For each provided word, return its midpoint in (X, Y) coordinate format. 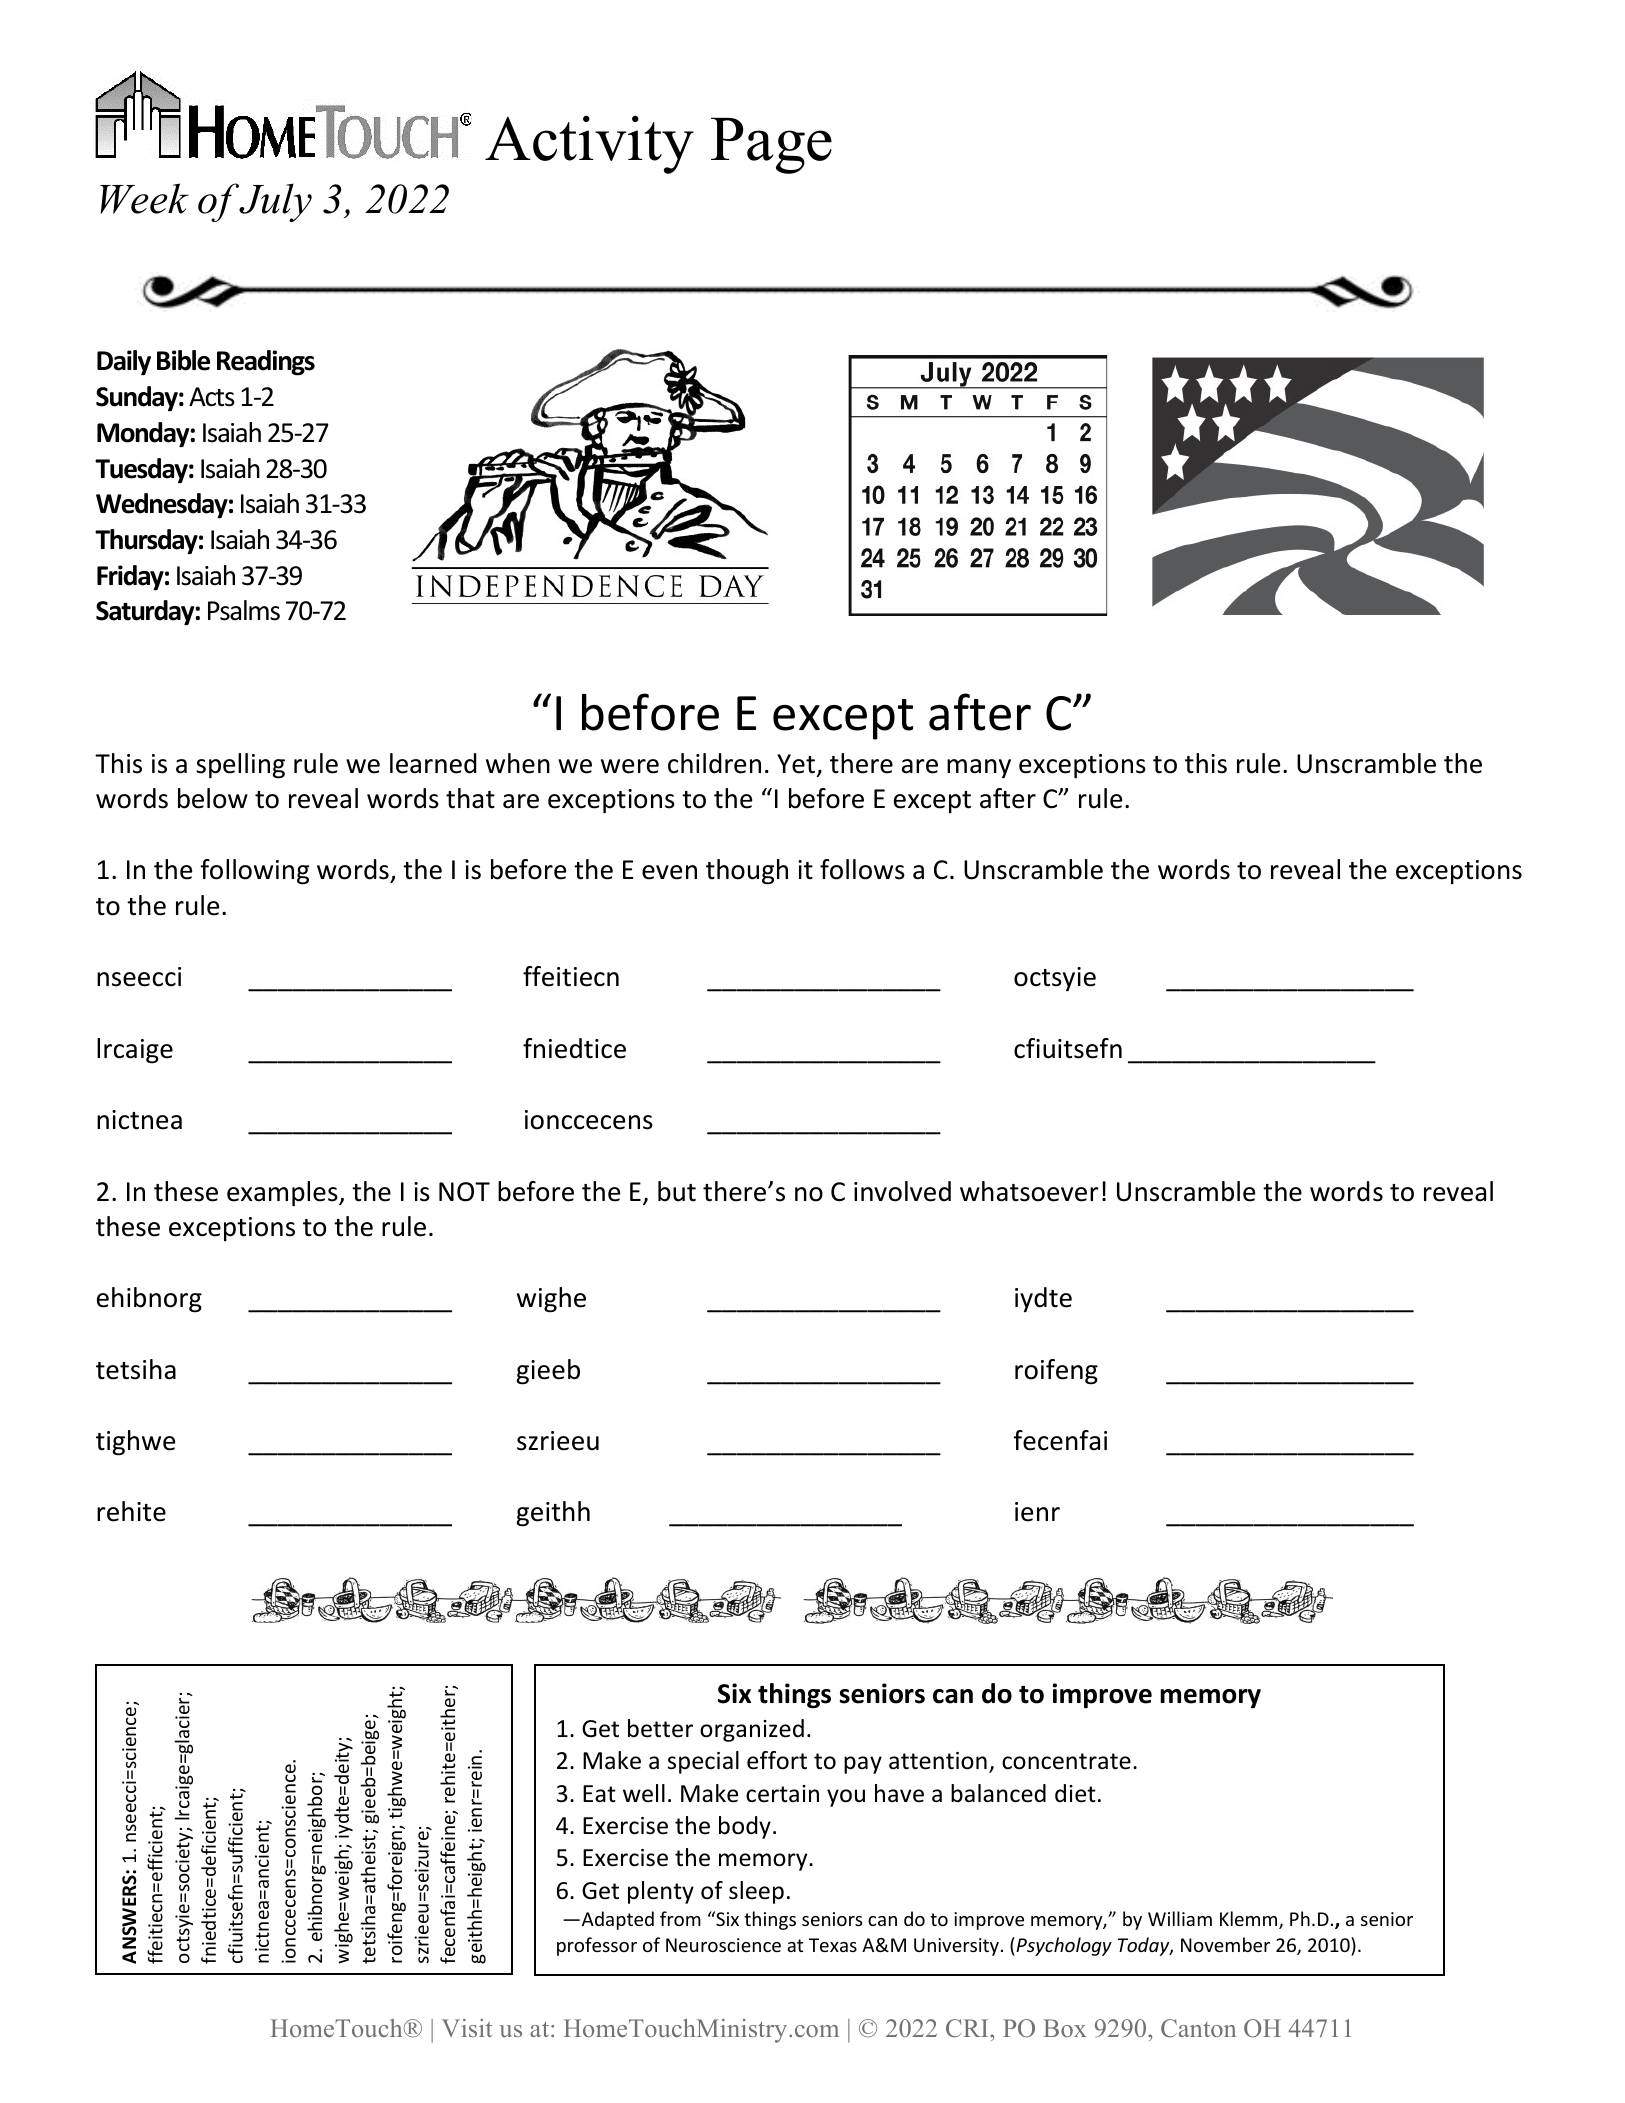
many (979, 768)
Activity (589, 145)
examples (283, 1194)
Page (771, 146)
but (677, 1191)
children (714, 763)
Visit (467, 2028)
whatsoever (1029, 1191)
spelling (240, 766)
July (275, 202)
